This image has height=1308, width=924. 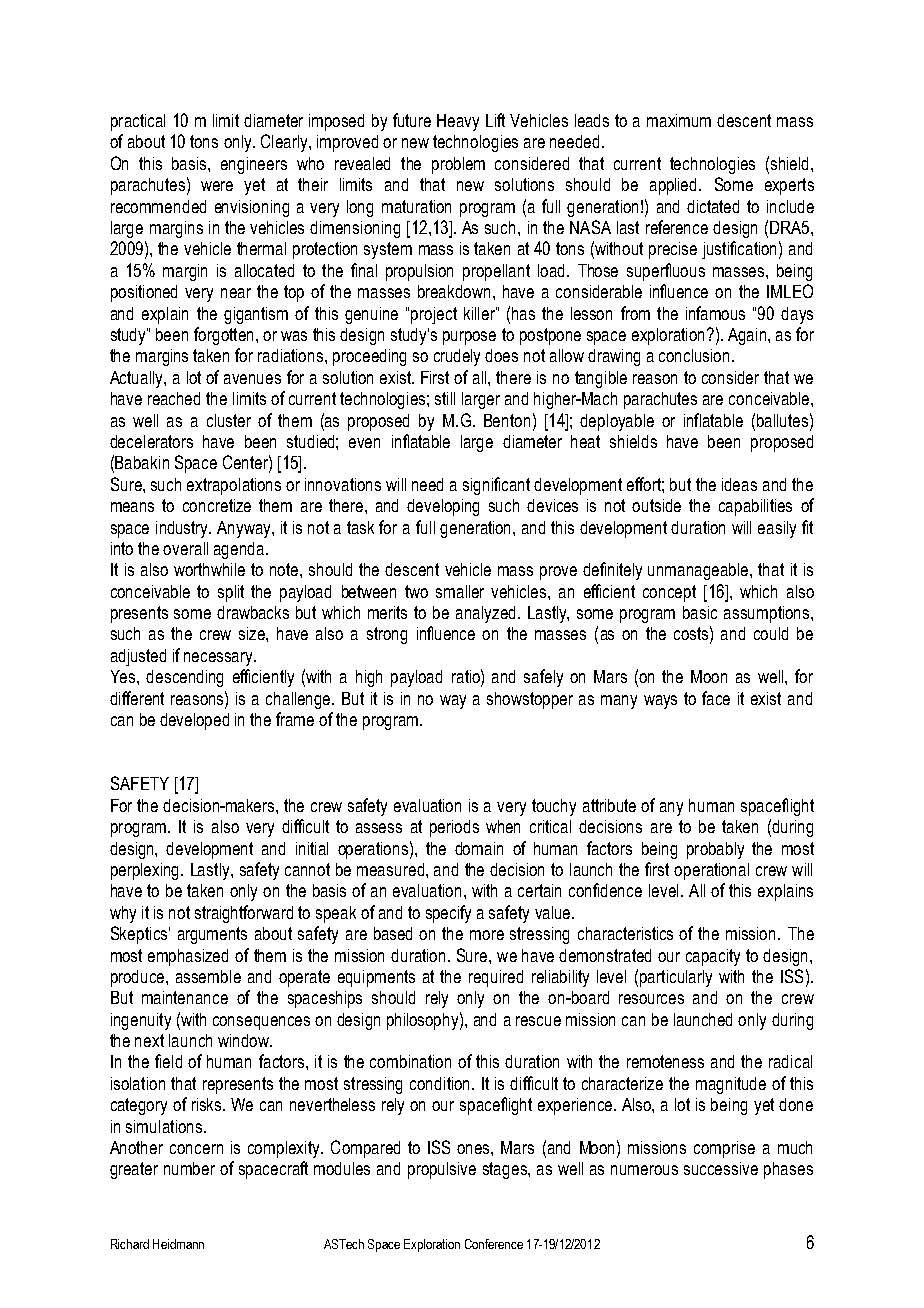 I want to click on were, so click(x=217, y=186).
